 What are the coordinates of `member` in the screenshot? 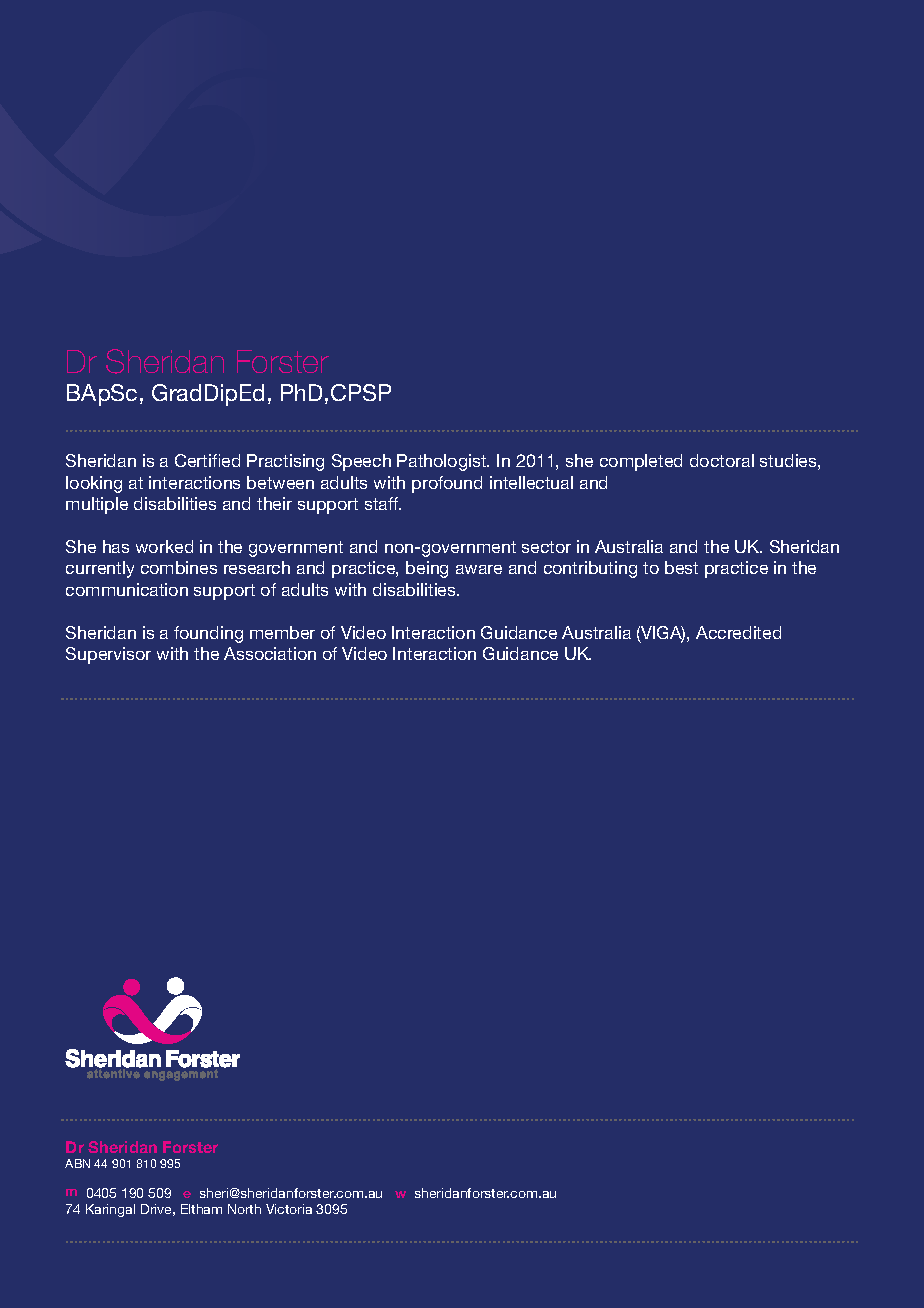 It's located at (282, 632).
